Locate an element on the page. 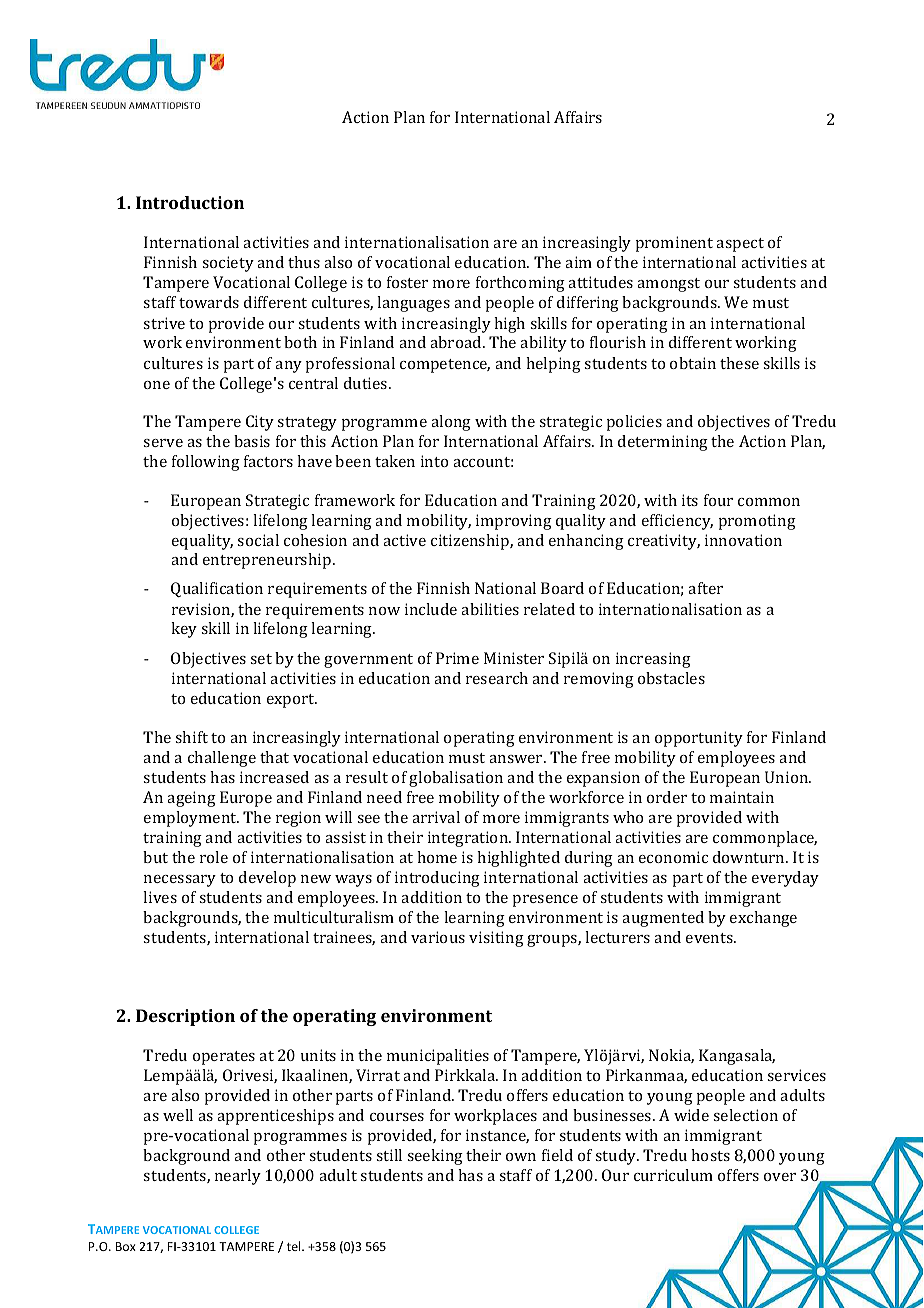 The image size is (924, 1308). active is located at coordinates (404, 540).
